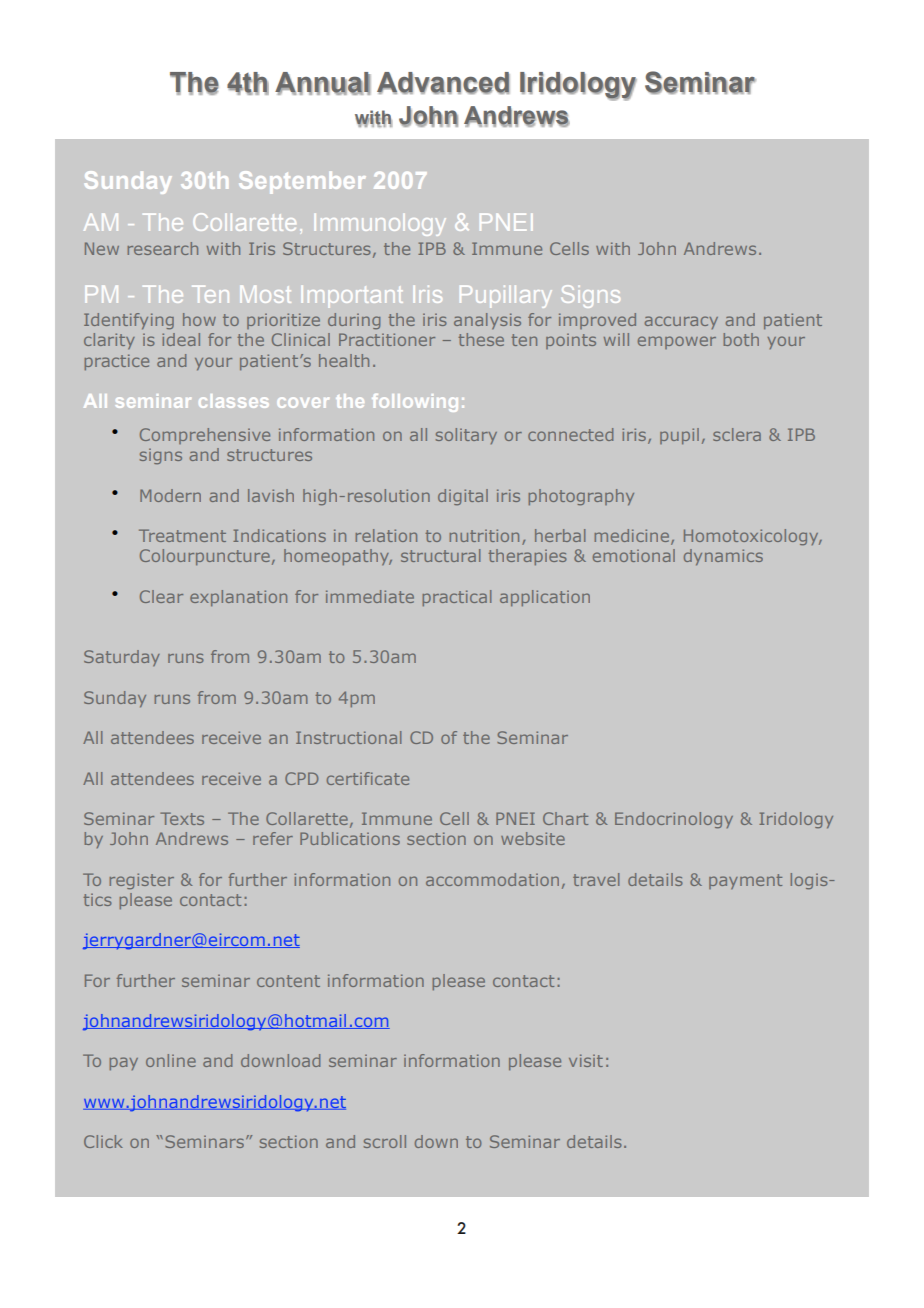 The width and height of the screenshot is (924, 1308). What do you see at coordinates (681, 322) in the screenshot?
I see `accuracy` at bounding box center [681, 322].
